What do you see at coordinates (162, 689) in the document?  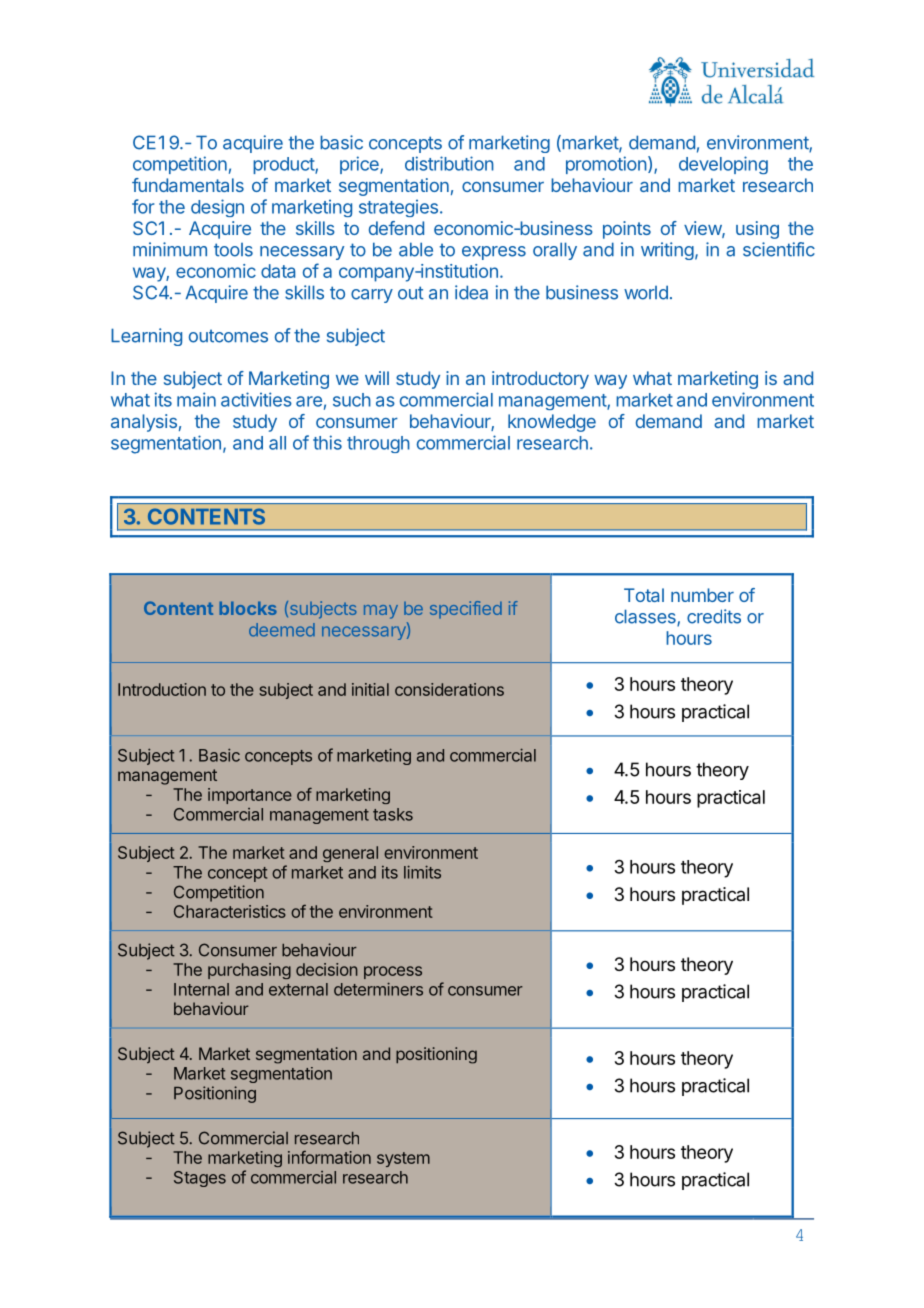 I see `Introduction` at bounding box center [162, 689].
